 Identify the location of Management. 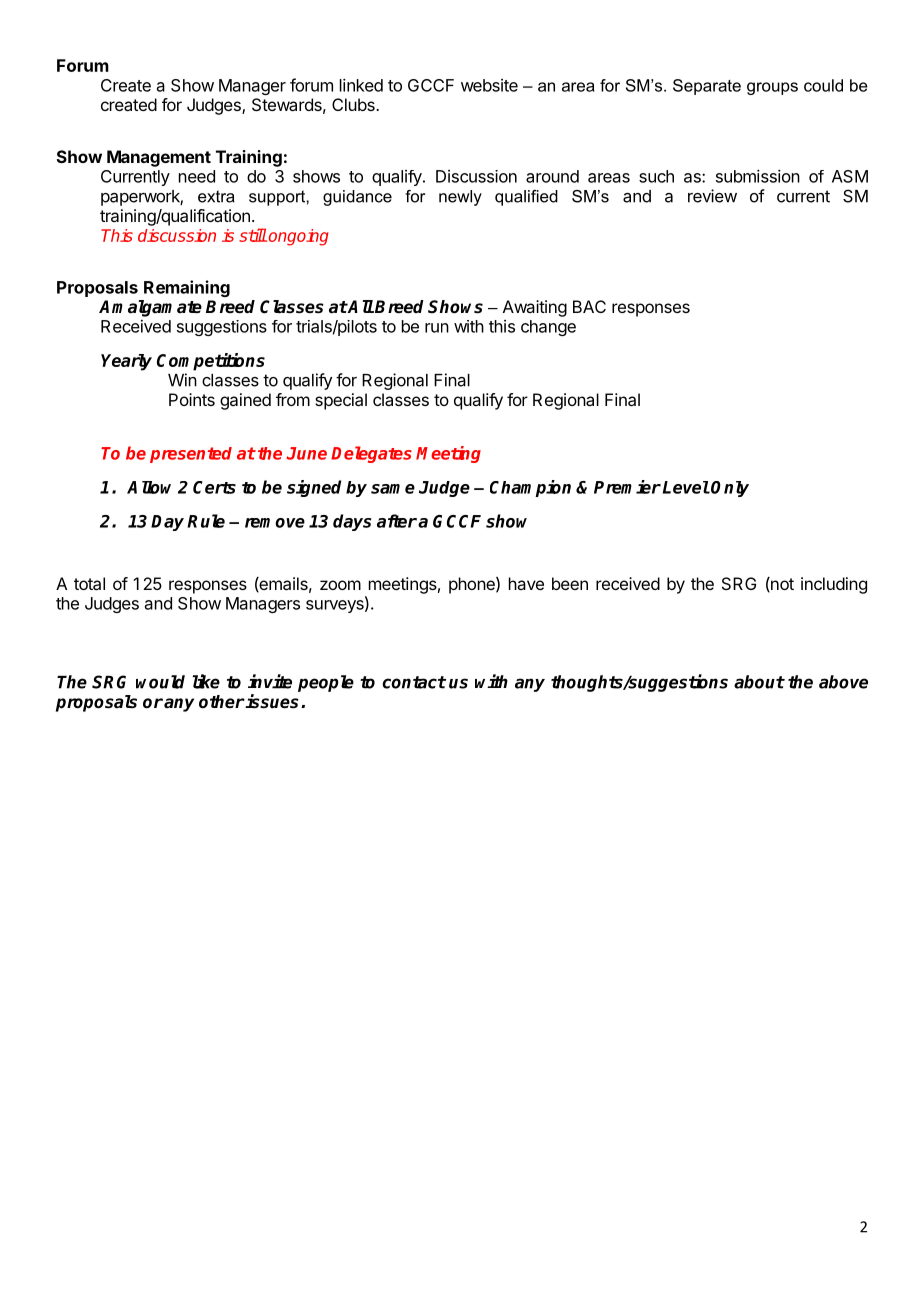
(159, 158).
